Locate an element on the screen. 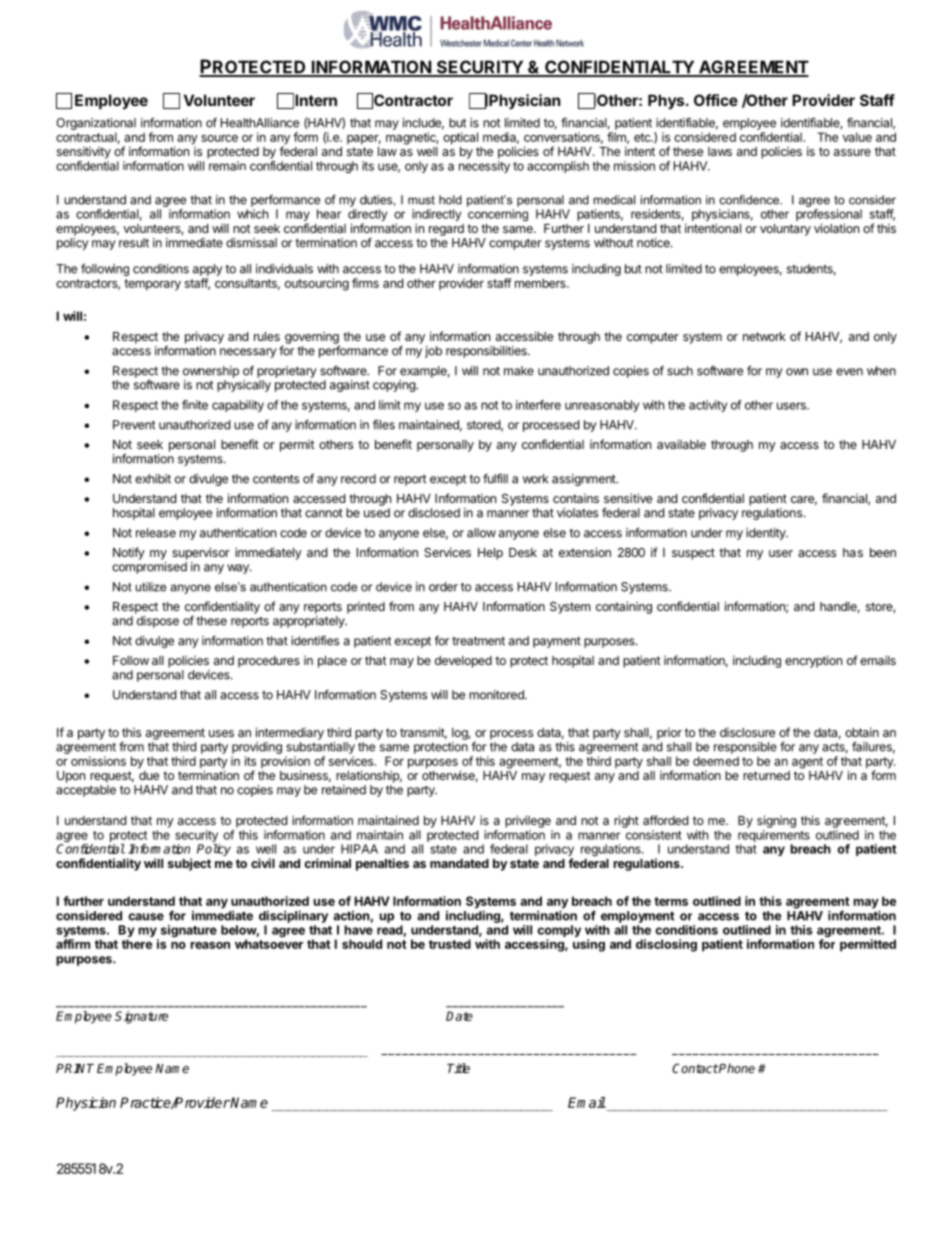 The width and height of the screenshot is (952, 1233). value is located at coordinates (857, 137).
